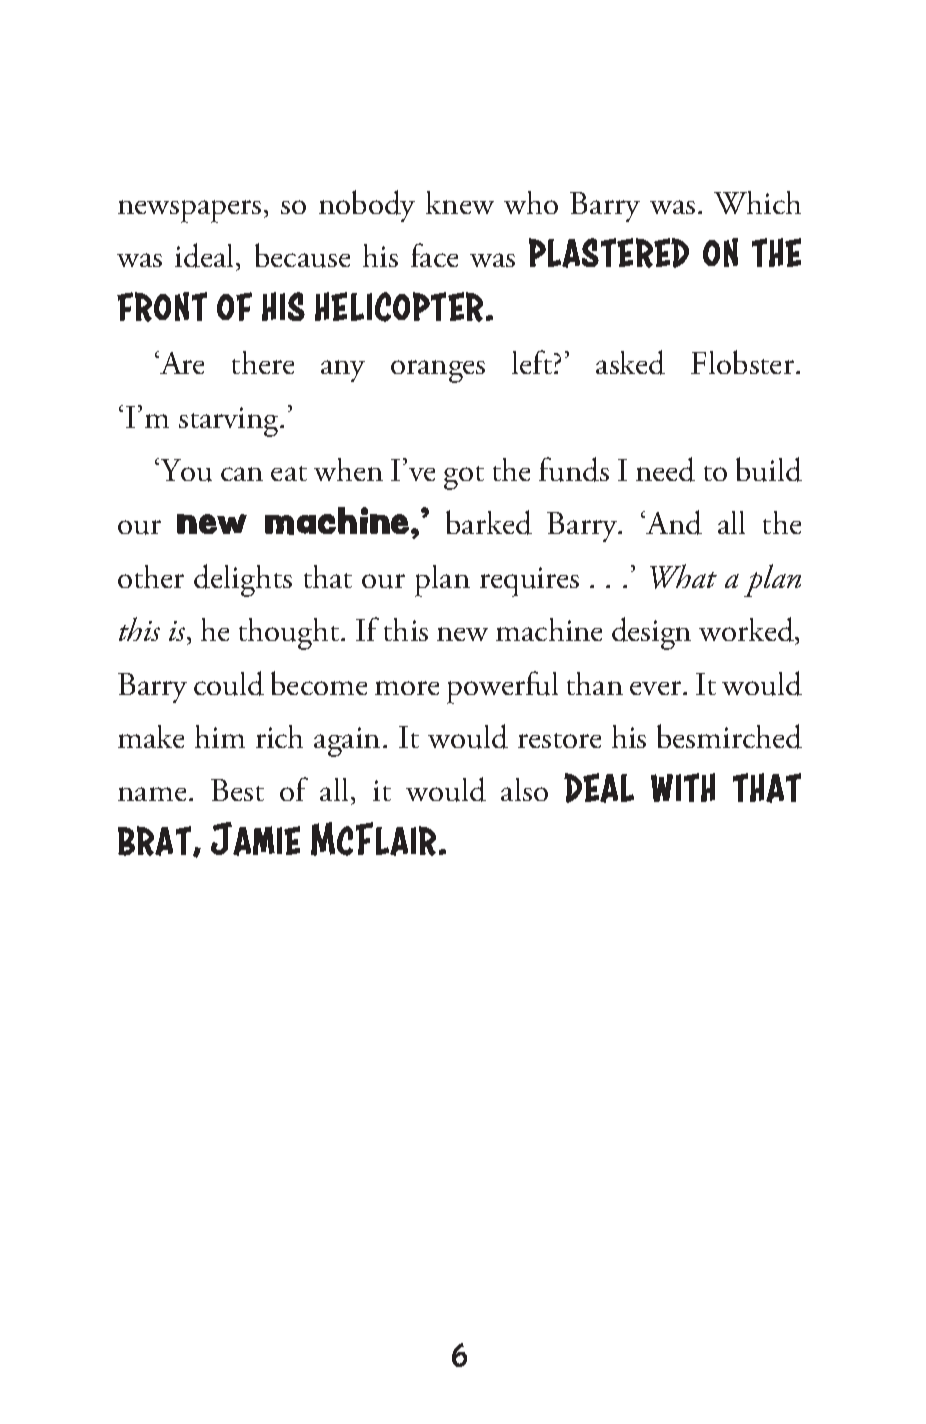 The width and height of the screenshot is (926, 1424). I want to click on newspapers, so click(189, 211).
